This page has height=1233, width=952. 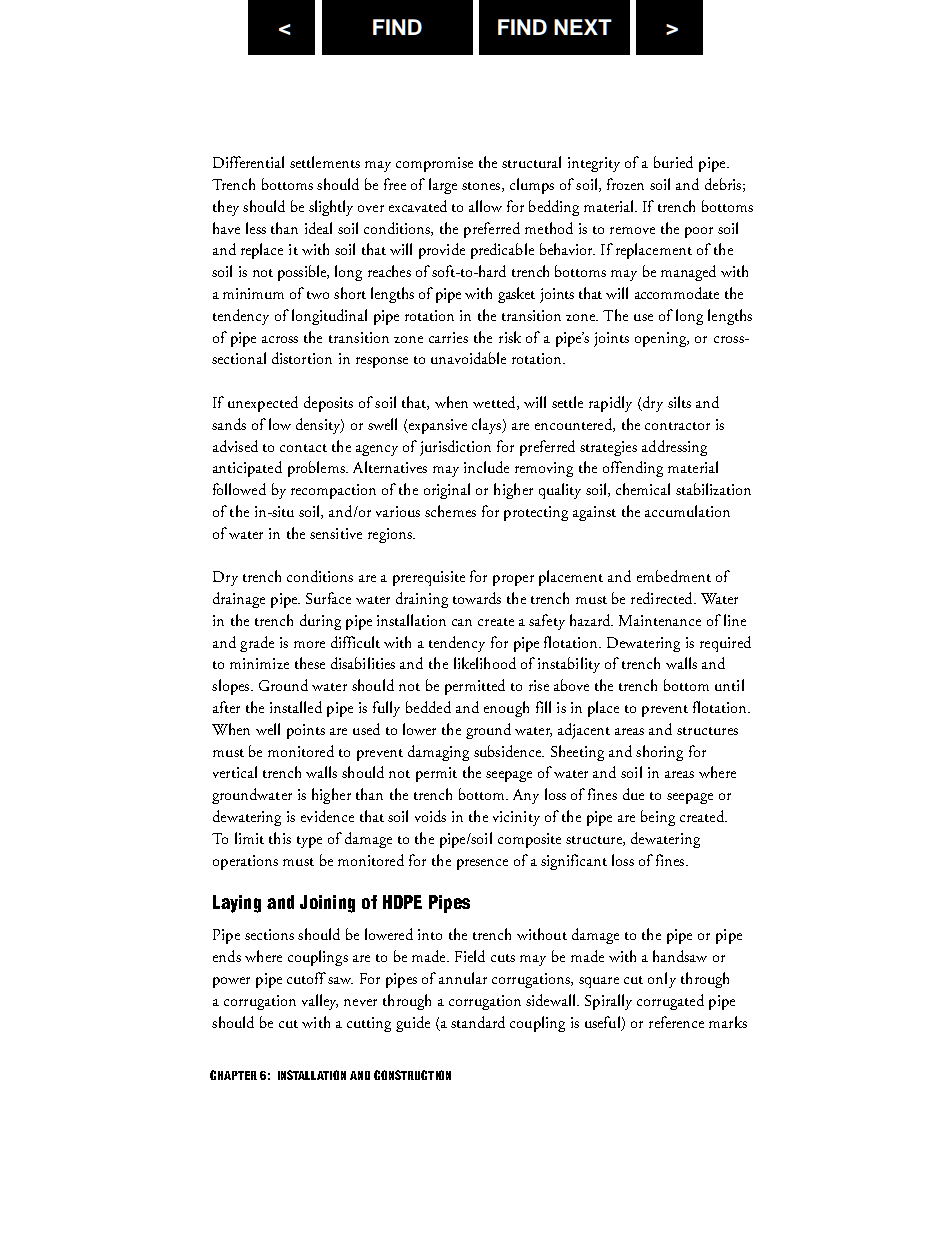 What do you see at coordinates (676, 1022) in the page?
I see `reference` at bounding box center [676, 1022].
